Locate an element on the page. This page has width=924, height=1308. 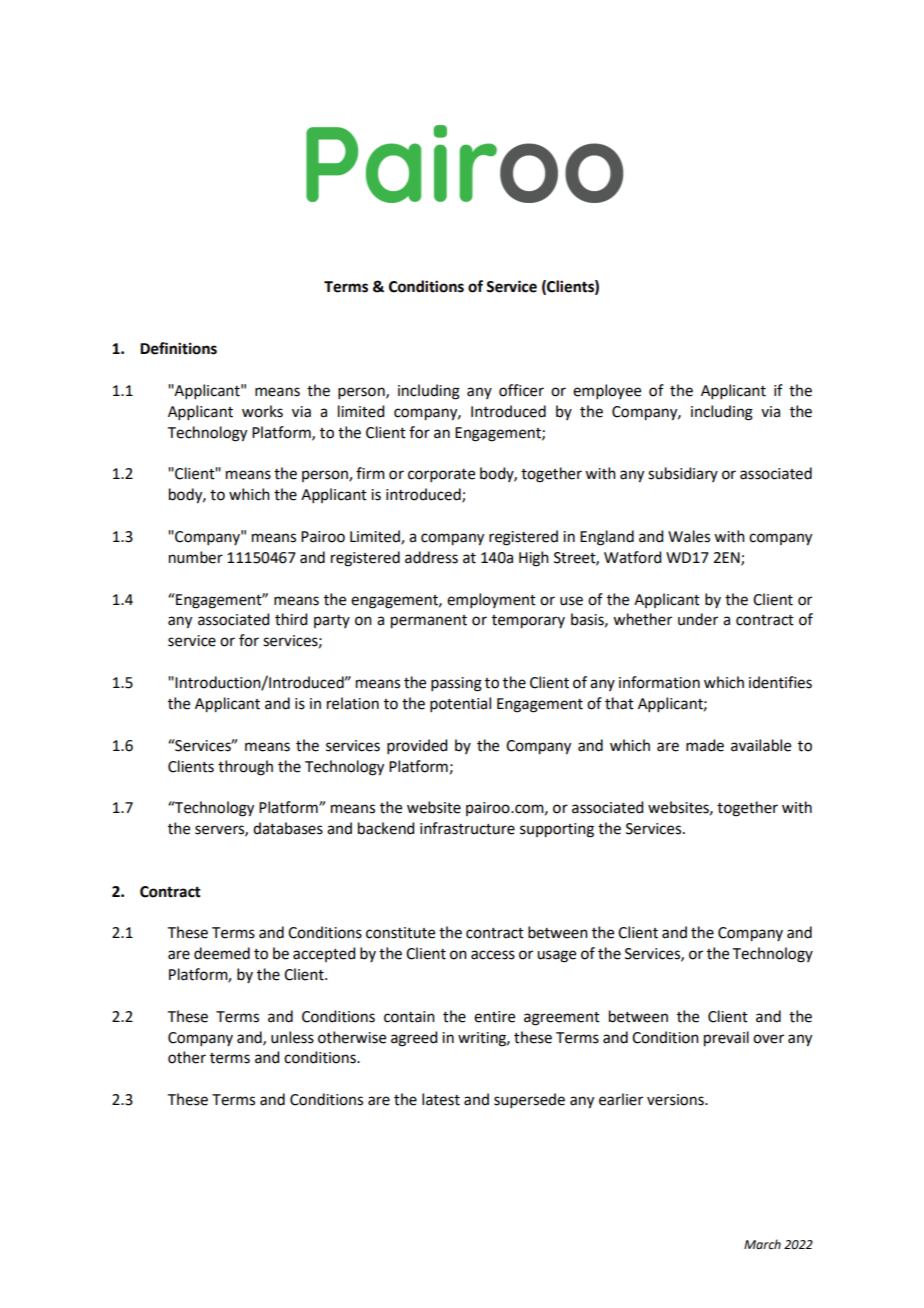
works is located at coordinates (262, 411).
